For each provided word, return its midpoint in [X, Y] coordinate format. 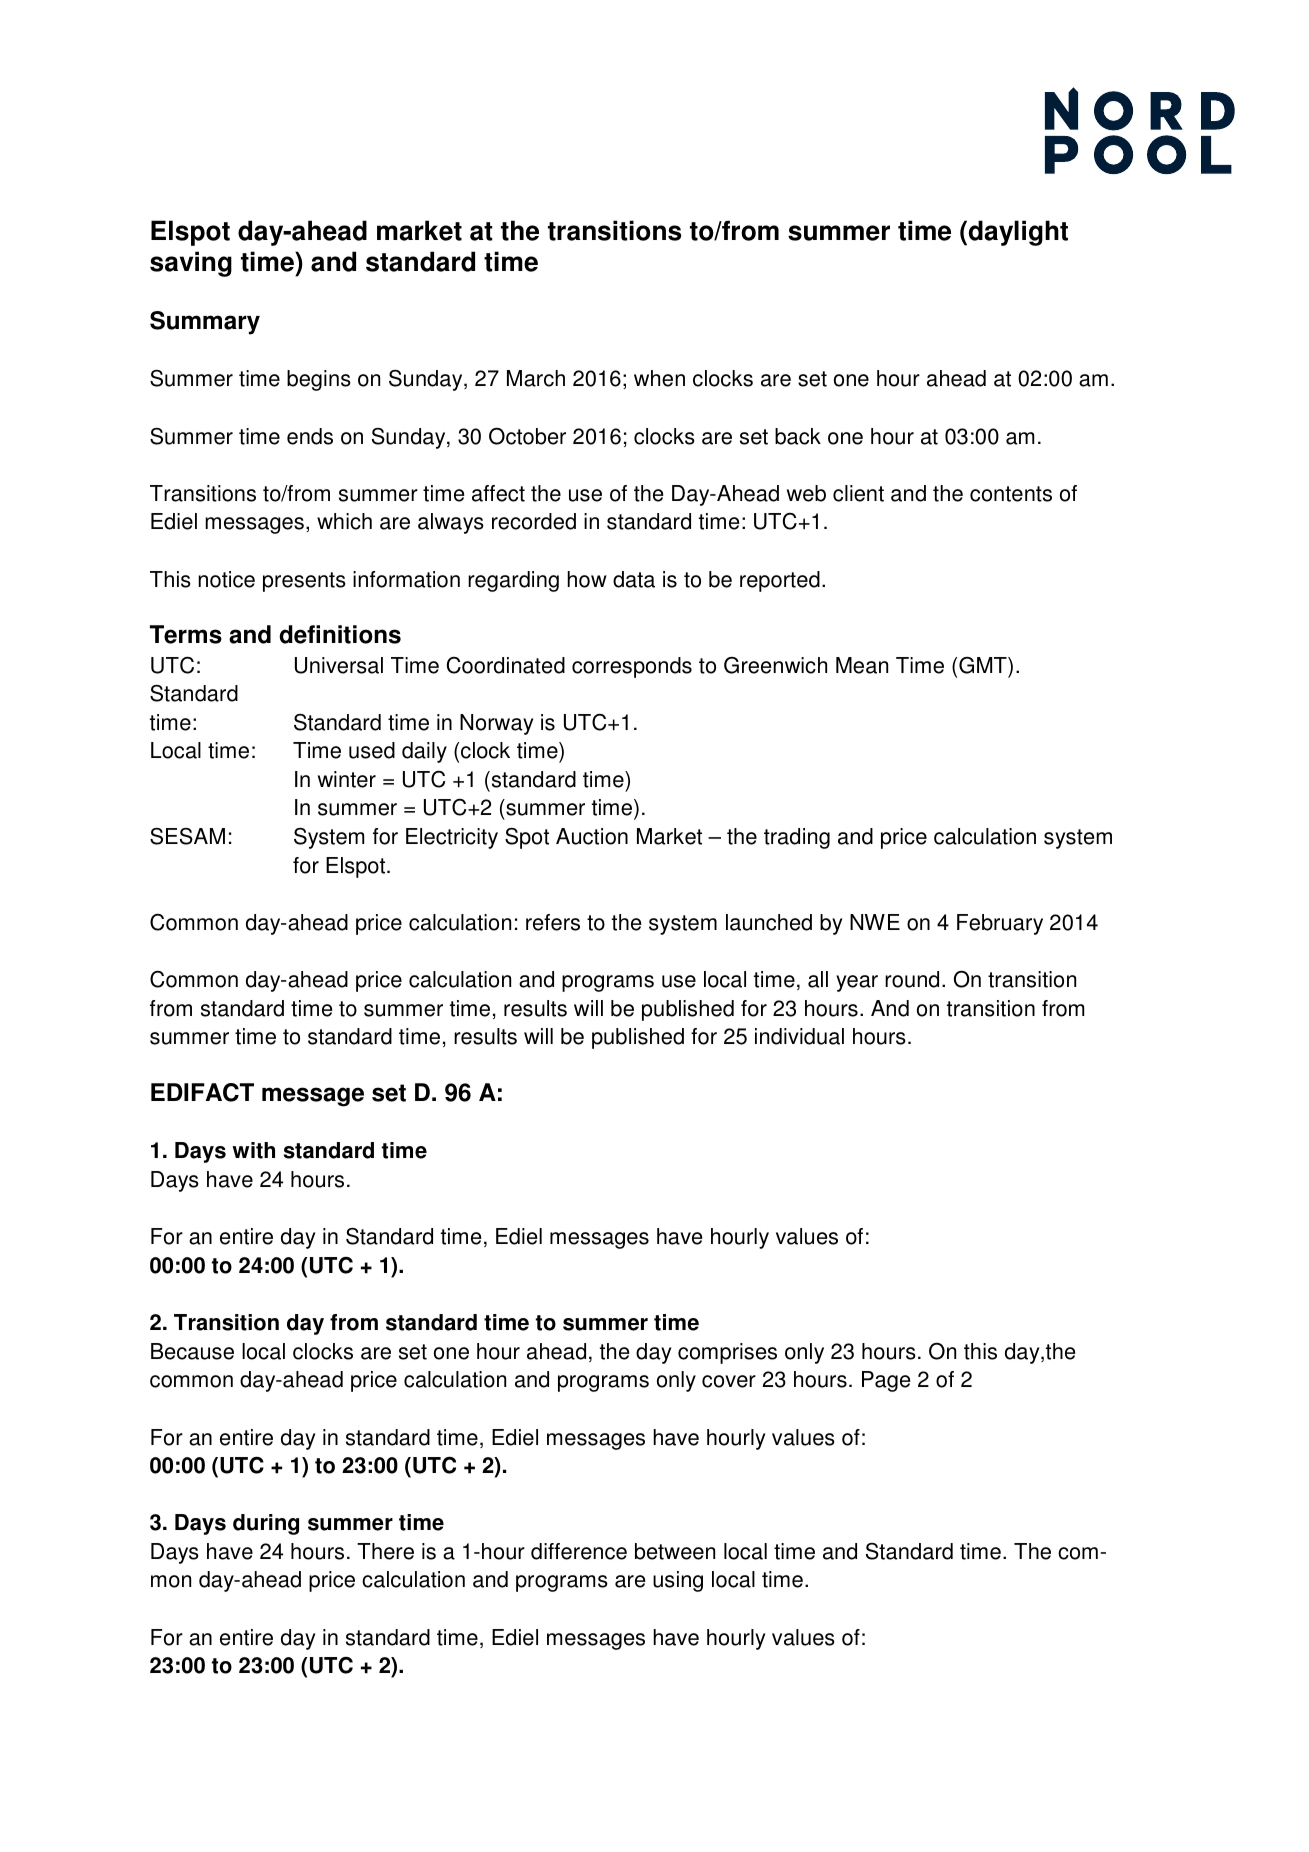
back [798, 436]
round [912, 979]
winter [347, 779]
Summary [205, 323]
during [266, 1524]
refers [553, 922]
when [659, 378]
